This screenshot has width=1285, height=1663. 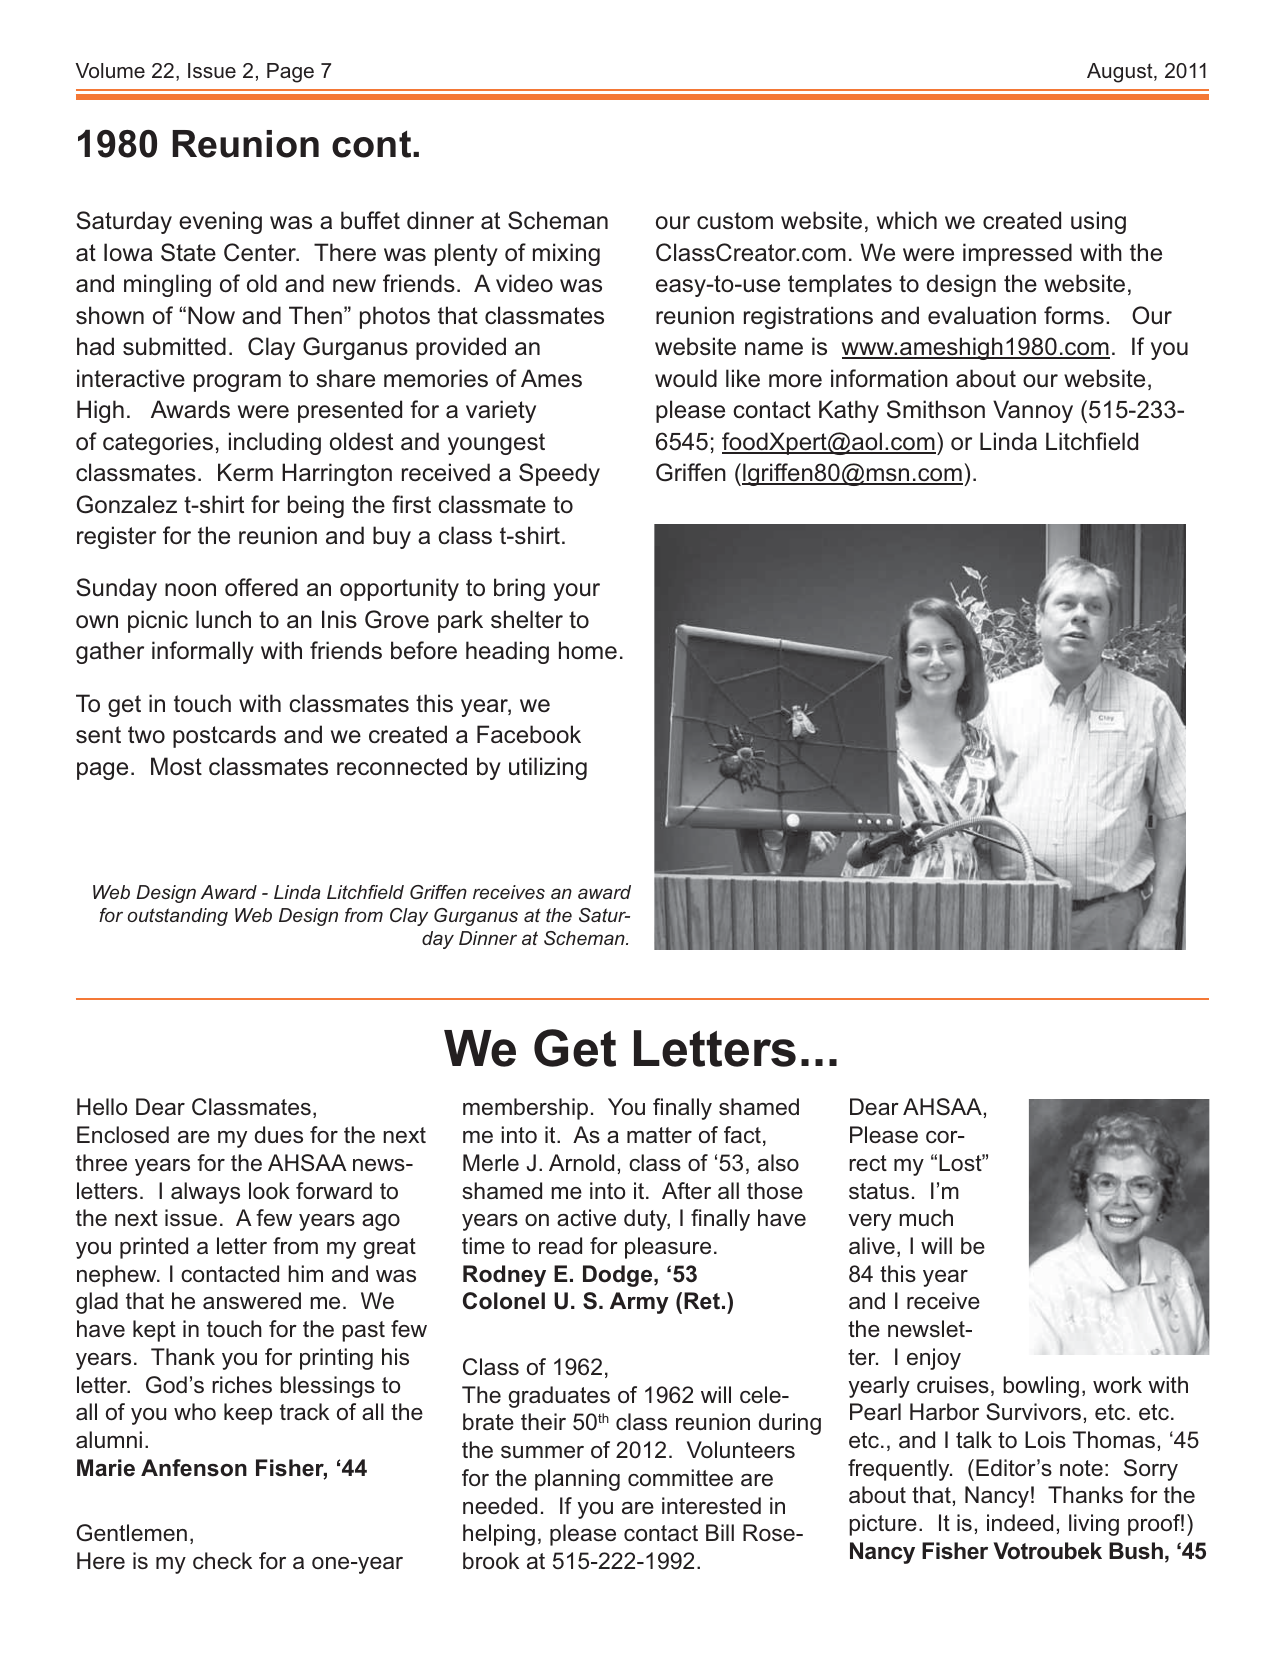 I want to click on information, so click(x=889, y=378).
